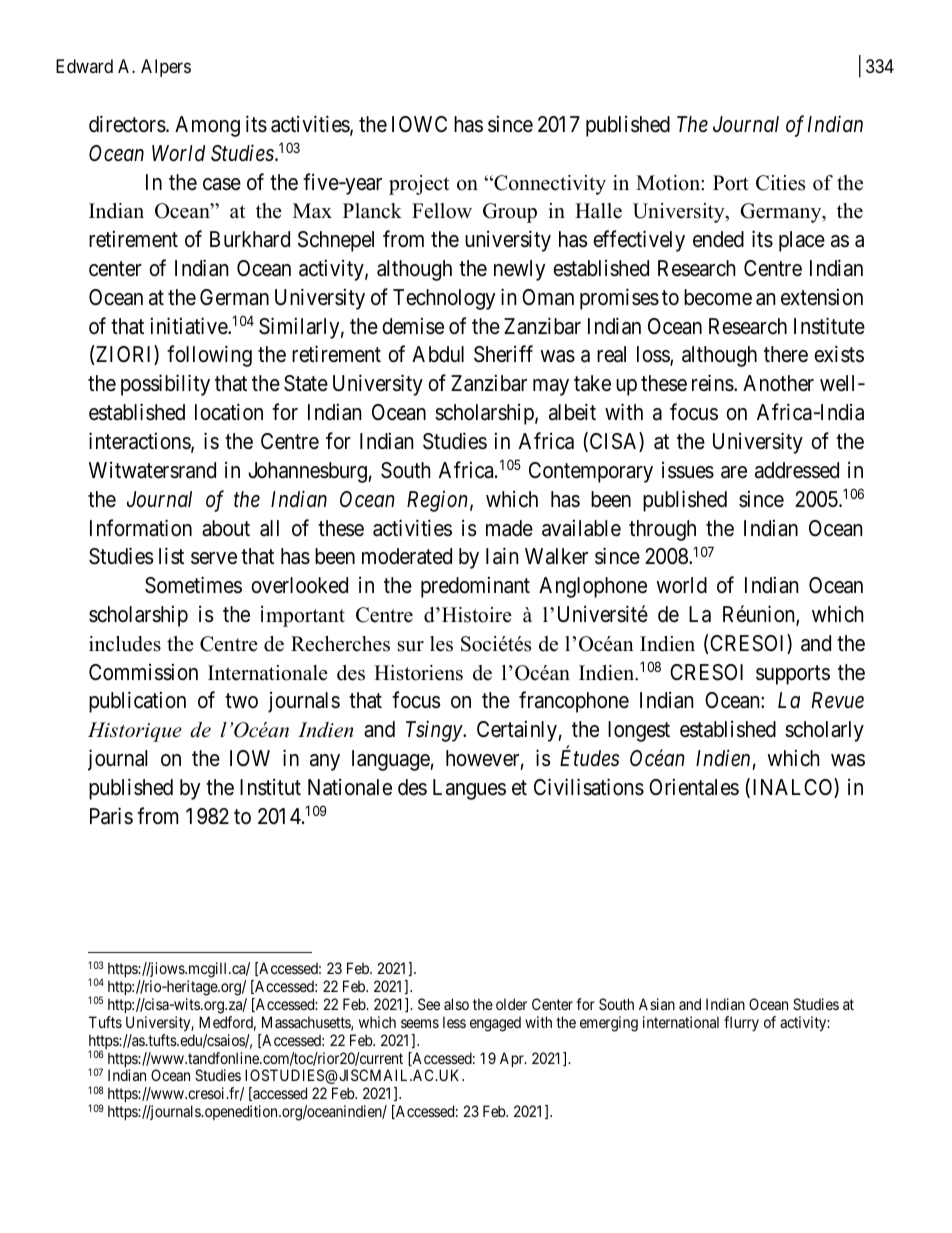 Image resolution: width=952 pixels, height=1233 pixels. What do you see at coordinates (111, 816) in the page?
I see `Paris` at bounding box center [111, 816].
